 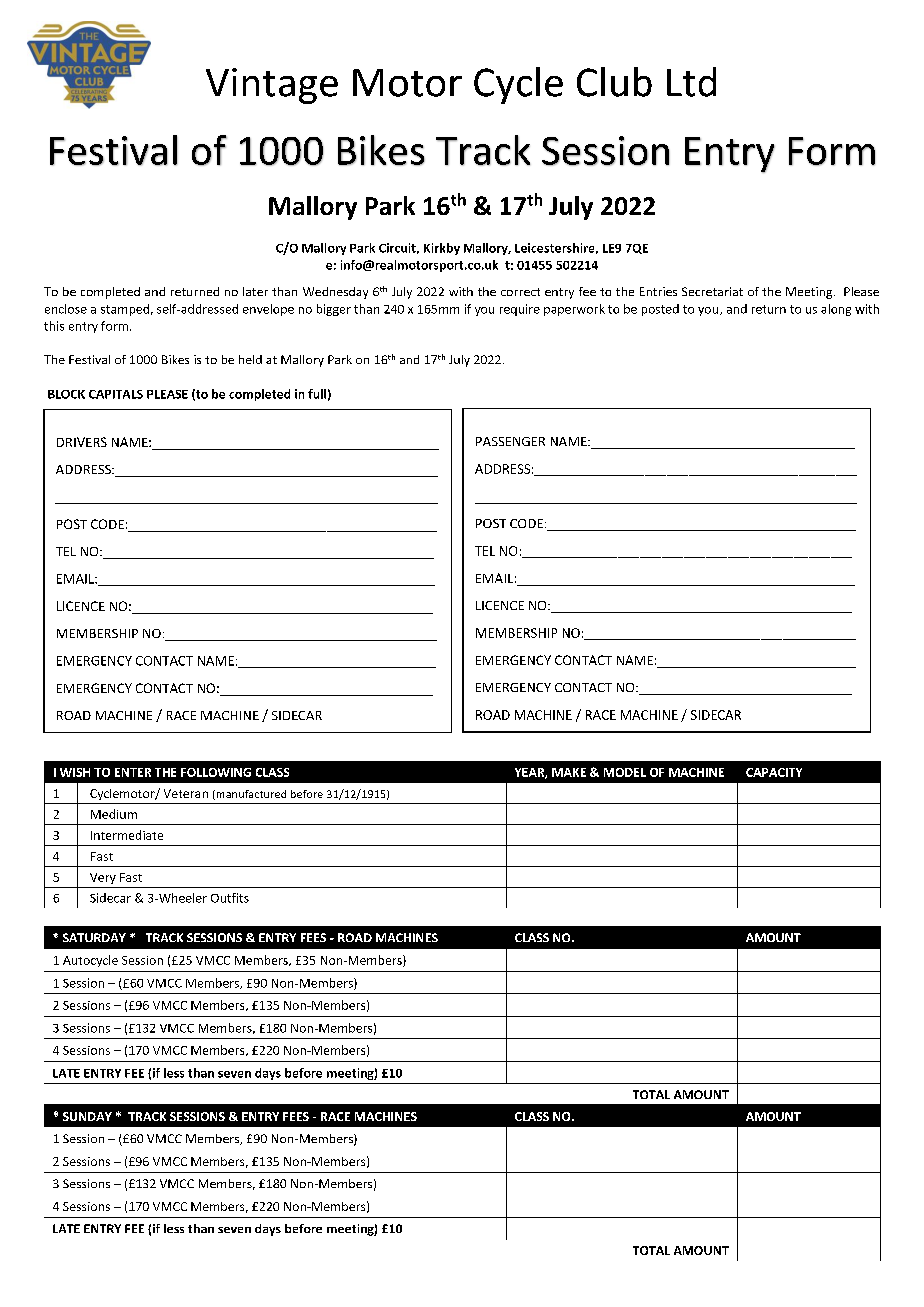 What do you see at coordinates (614, 82) in the screenshot?
I see `Club` at bounding box center [614, 82].
